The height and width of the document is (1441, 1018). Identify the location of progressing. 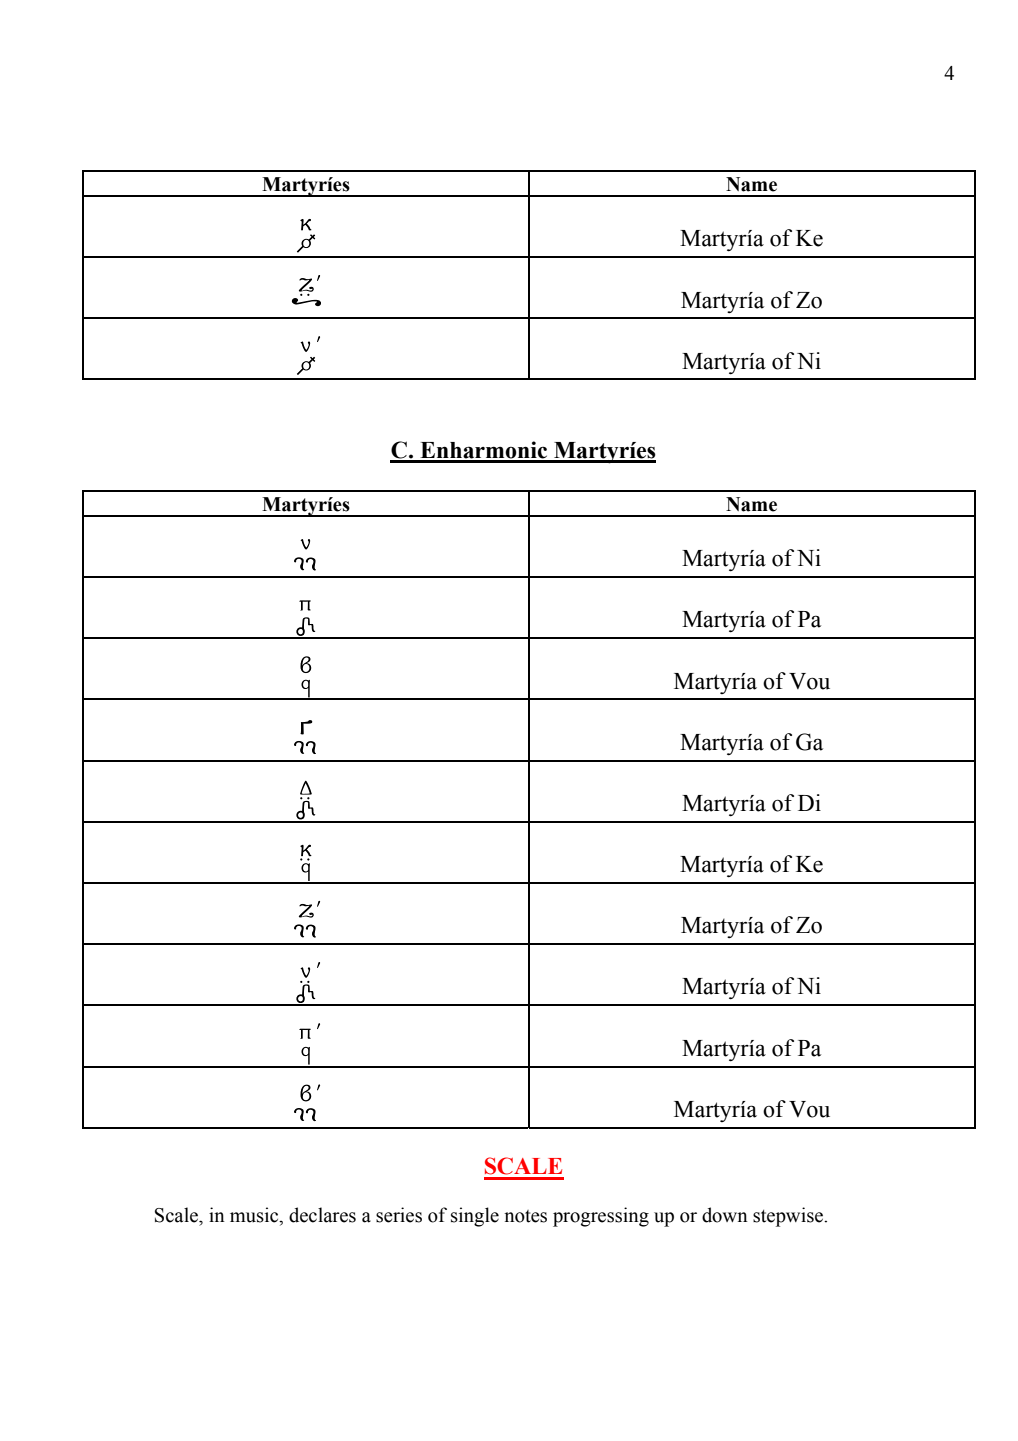
(601, 1217).
